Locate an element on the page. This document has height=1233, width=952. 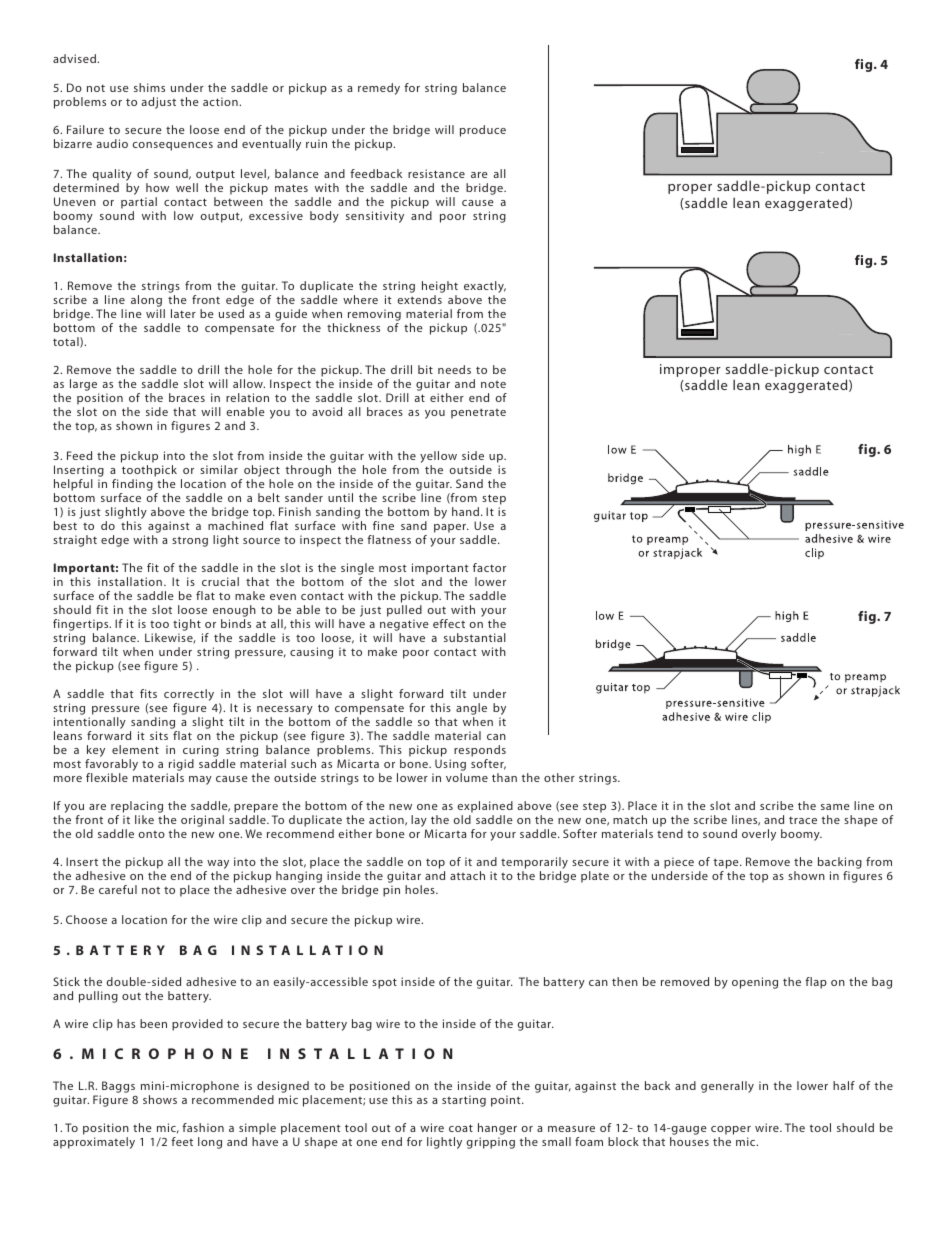
shows is located at coordinates (160, 1099).
